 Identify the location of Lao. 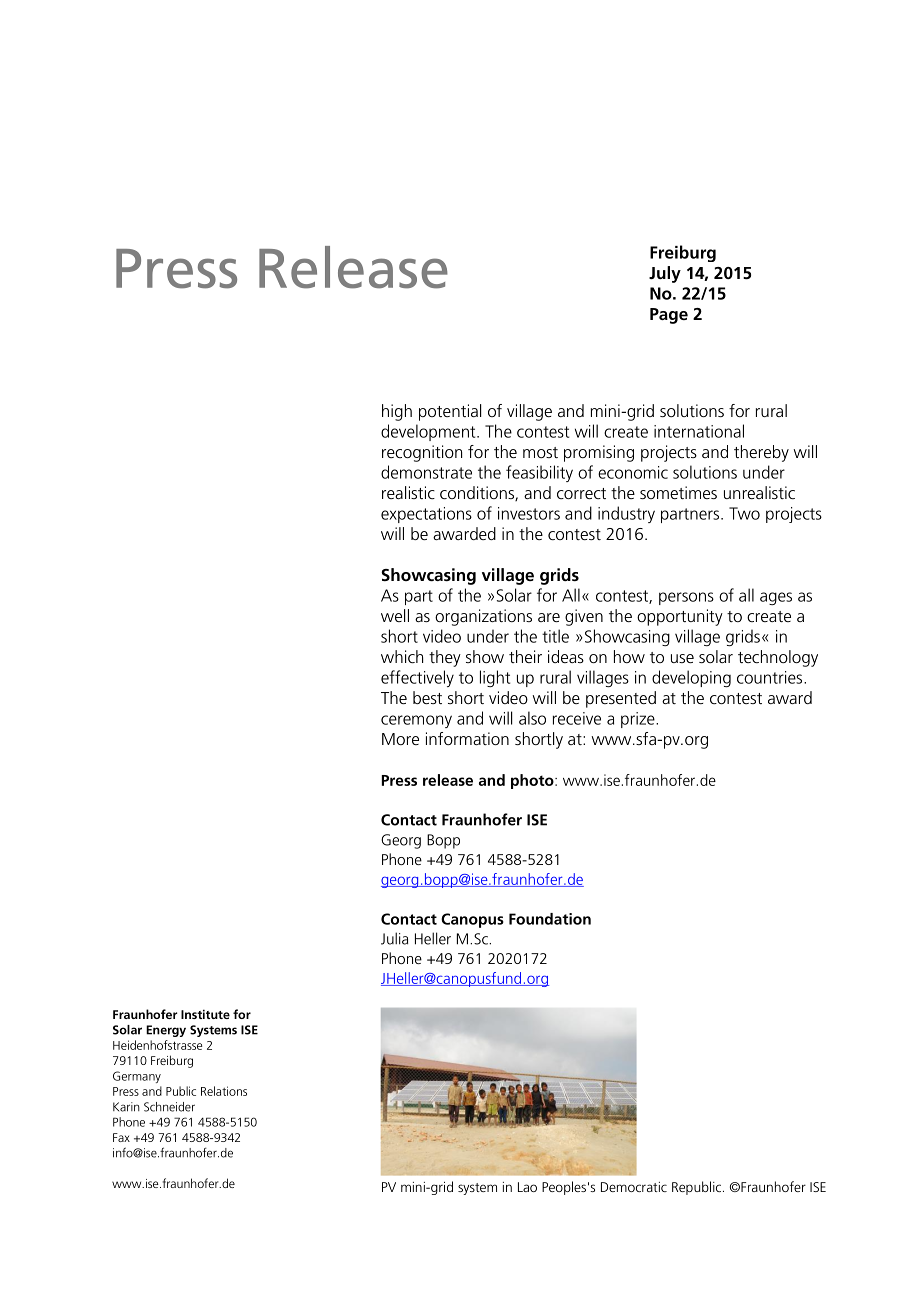
(527, 1187).
